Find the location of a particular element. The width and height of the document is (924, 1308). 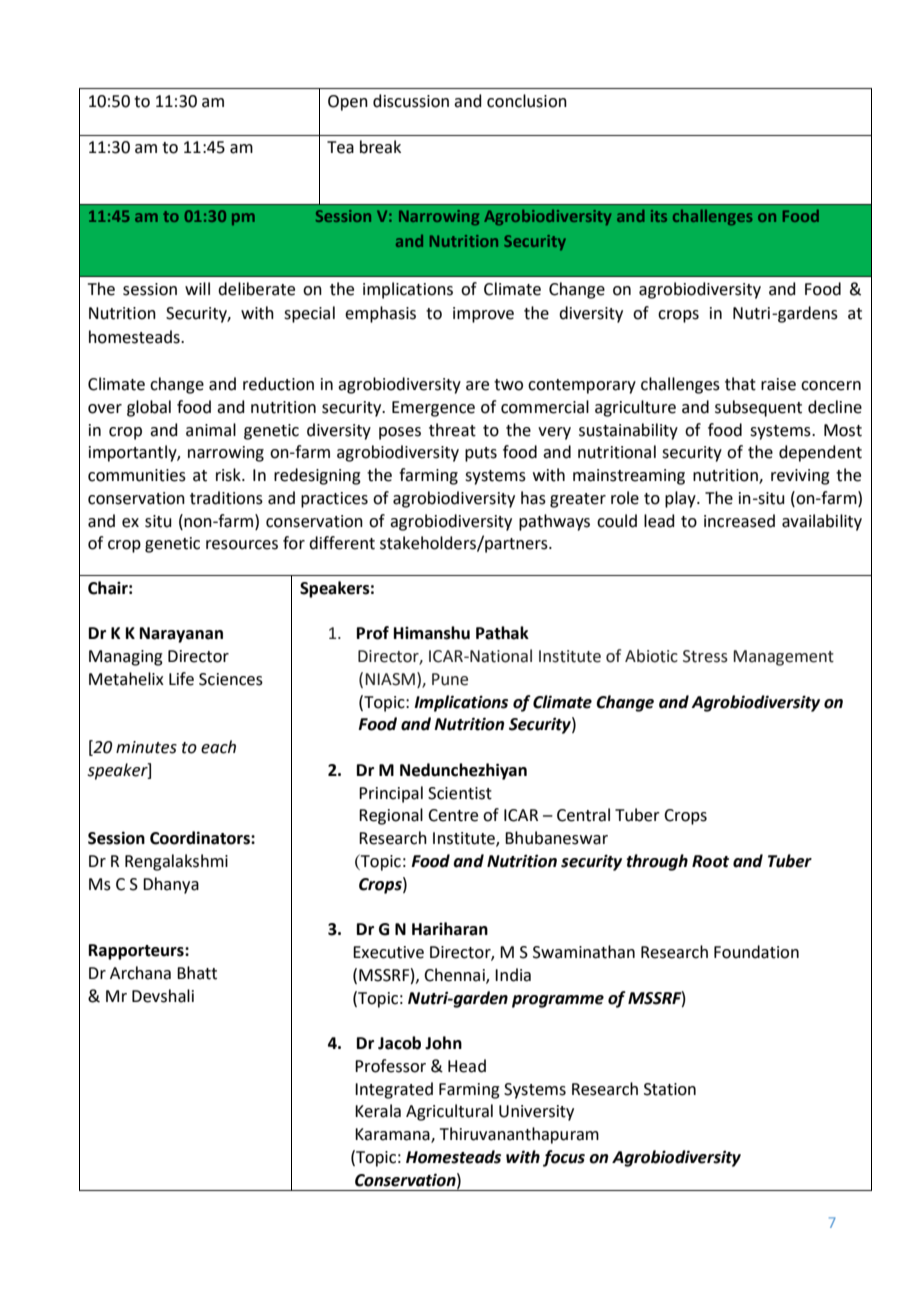

are is located at coordinates (477, 386).
